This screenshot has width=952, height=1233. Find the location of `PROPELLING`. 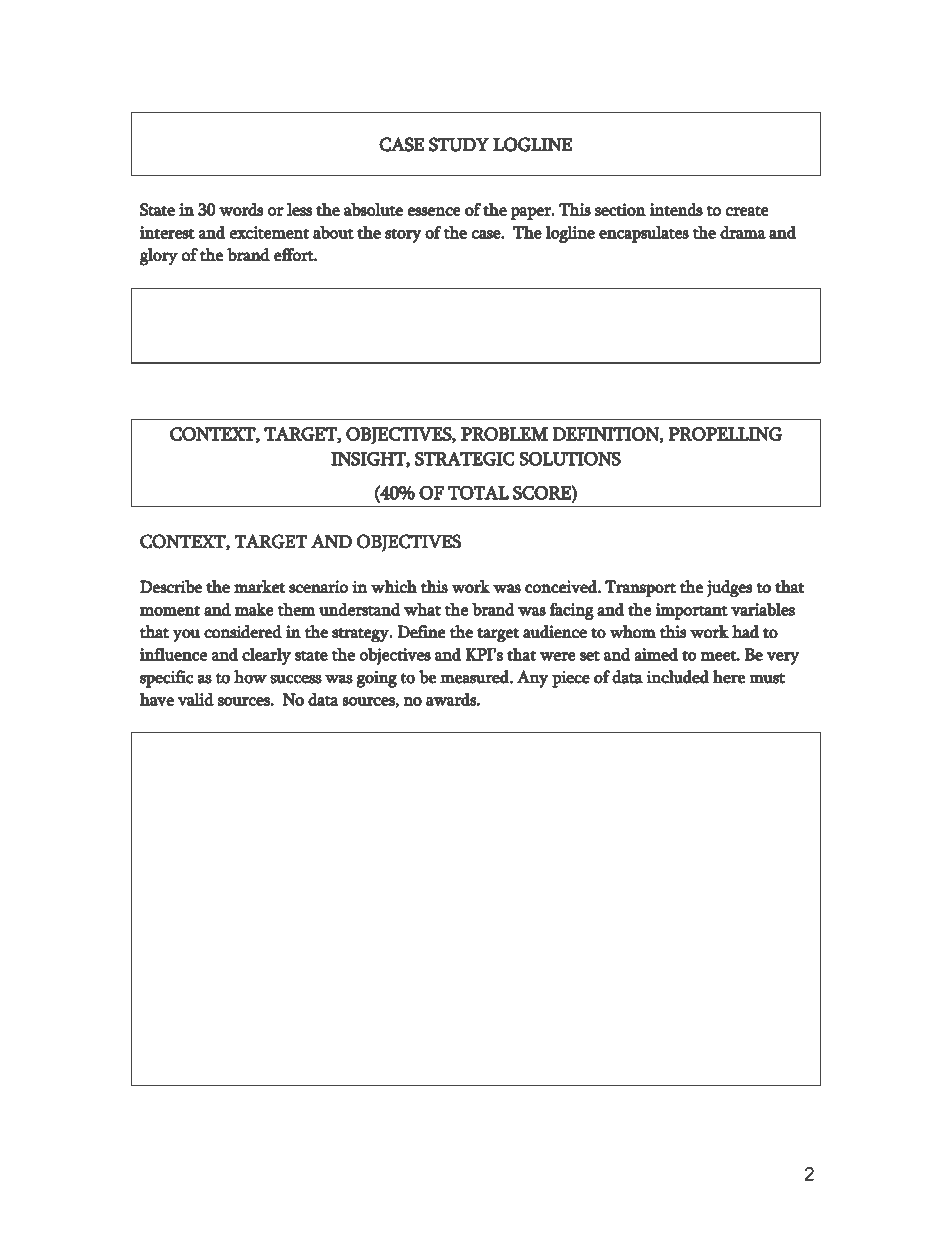

PROPELLING is located at coordinates (725, 434).
